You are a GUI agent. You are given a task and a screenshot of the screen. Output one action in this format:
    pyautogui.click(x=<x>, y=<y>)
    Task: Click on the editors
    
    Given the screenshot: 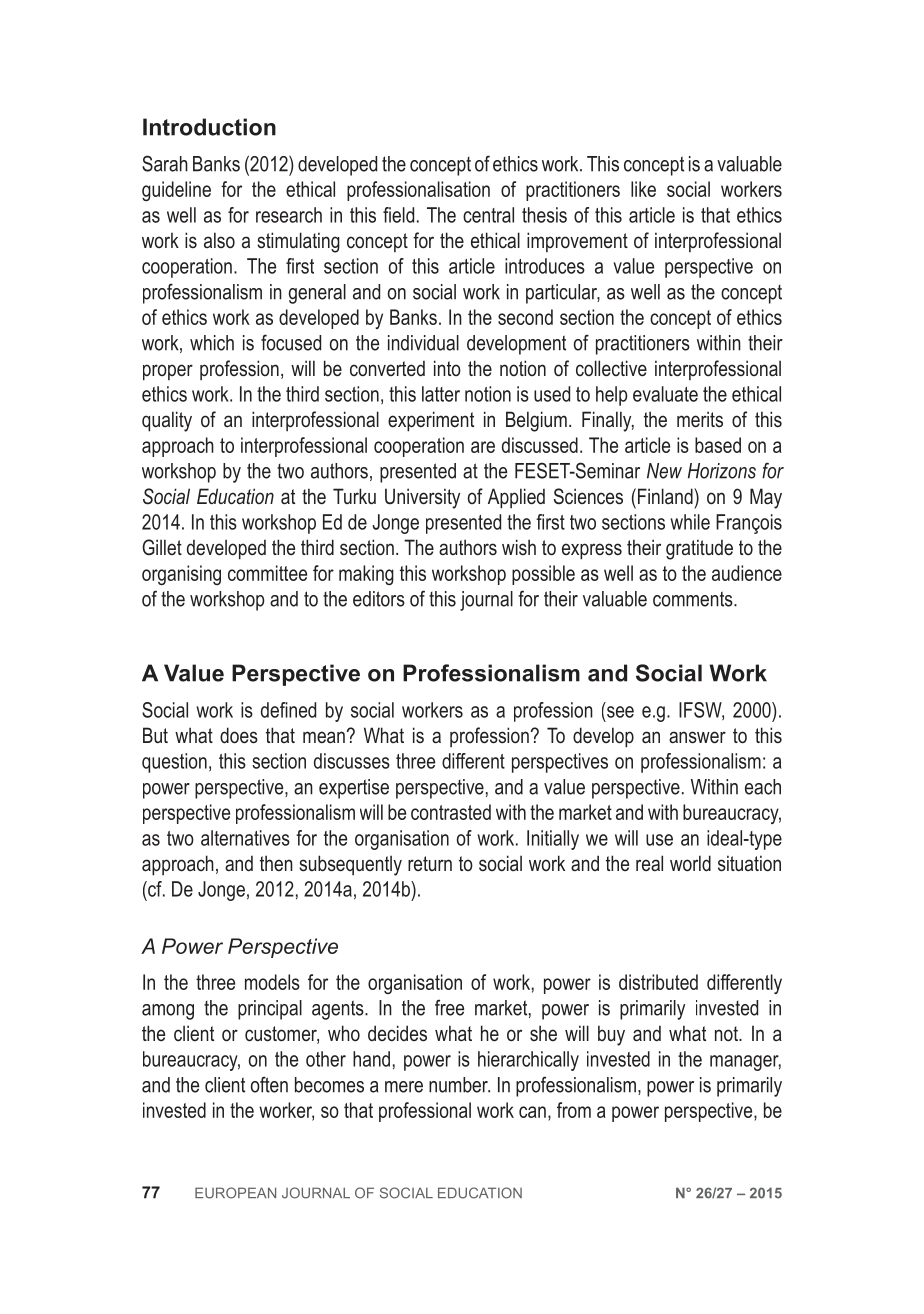 What is the action you would take?
    pyautogui.click(x=379, y=599)
